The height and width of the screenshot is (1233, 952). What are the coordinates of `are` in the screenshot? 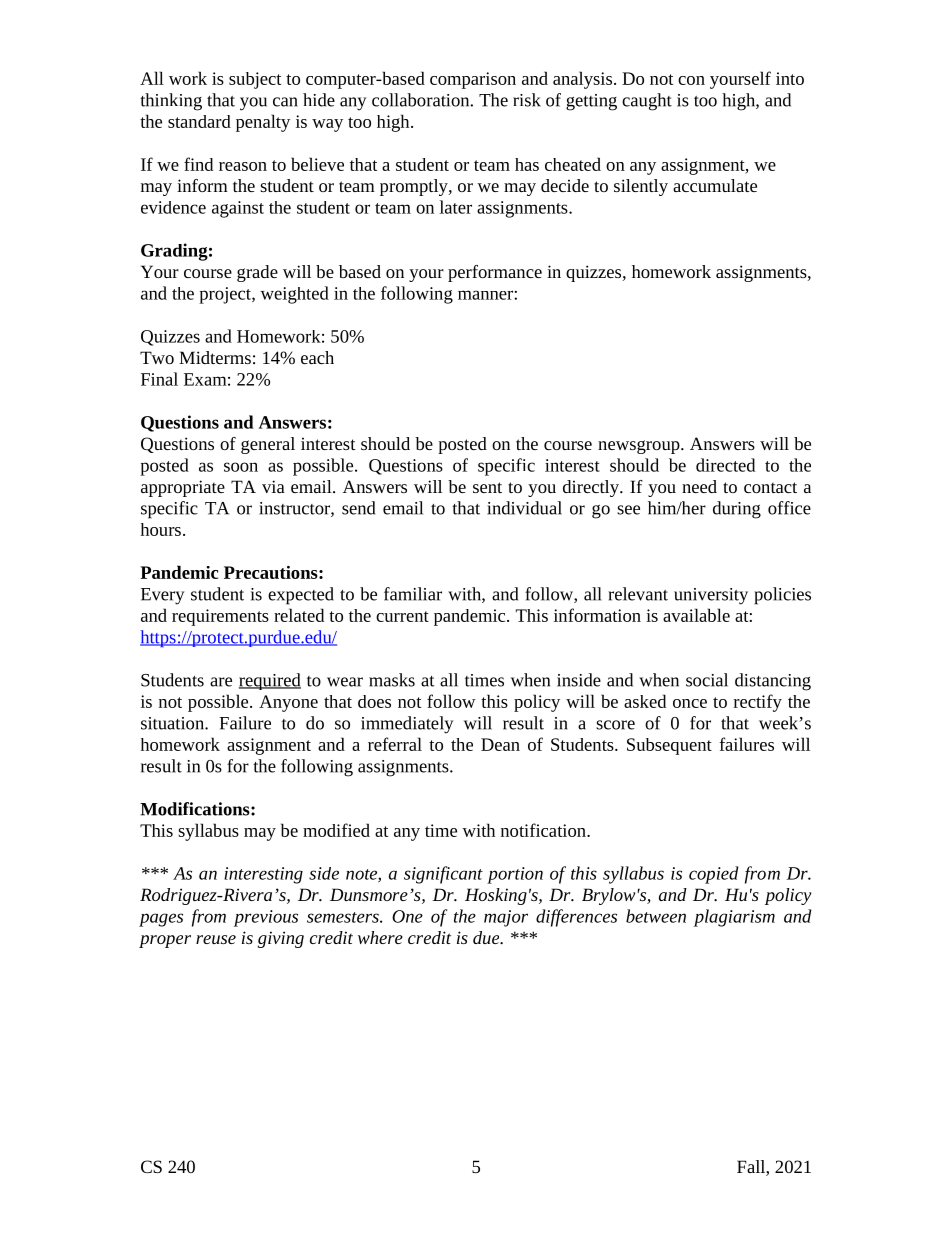 It's located at (221, 682).
